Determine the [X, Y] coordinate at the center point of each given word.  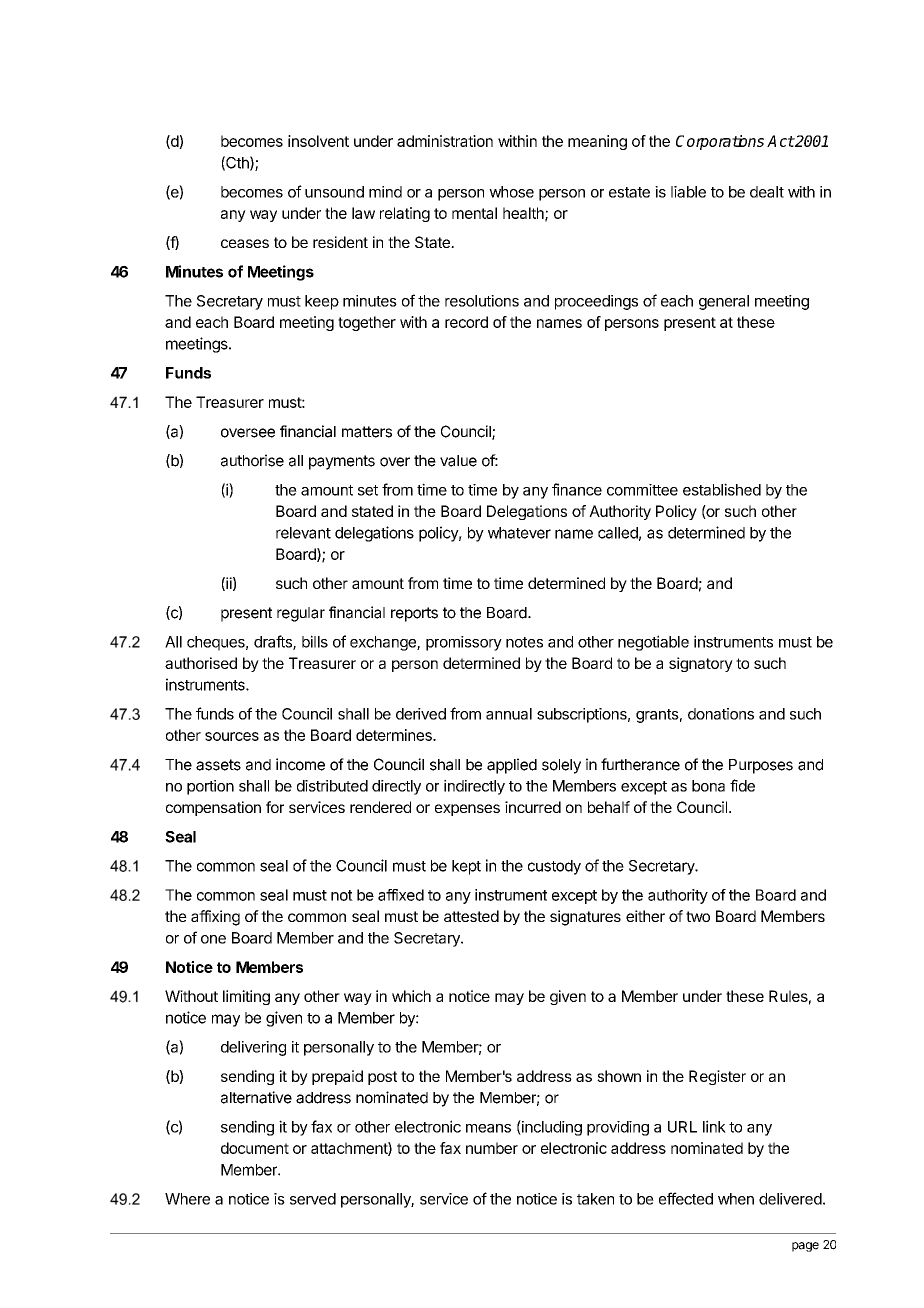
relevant [303, 533]
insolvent [318, 141]
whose [511, 192]
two [698, 916]
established [722, 489]
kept [466, 867]
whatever [519, 533]
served [313, 1199]
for [275, 807]
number [492, 1148]
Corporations [720, 142]
